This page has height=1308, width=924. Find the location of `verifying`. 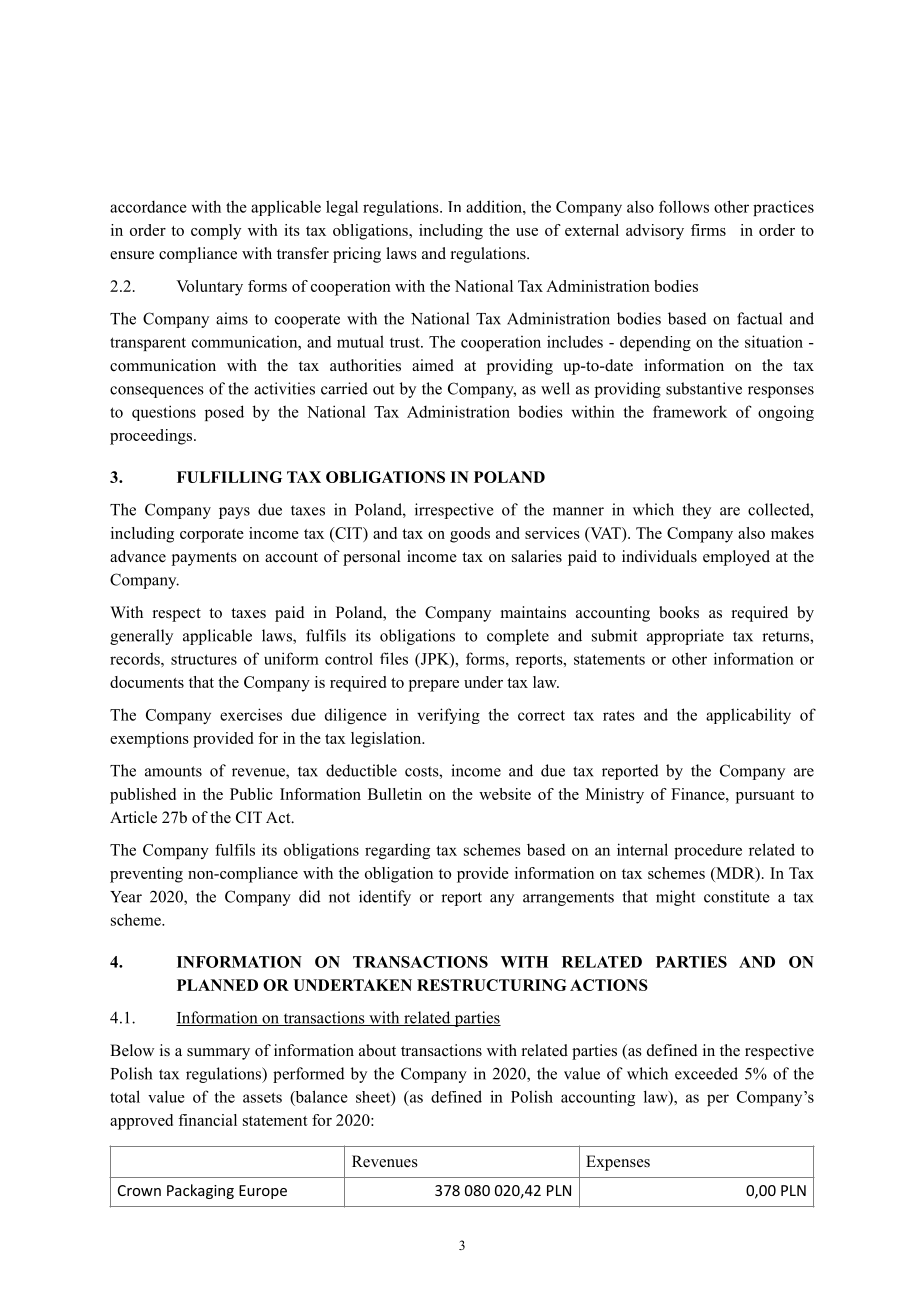

verifying is located at coordinates (448, 716).
